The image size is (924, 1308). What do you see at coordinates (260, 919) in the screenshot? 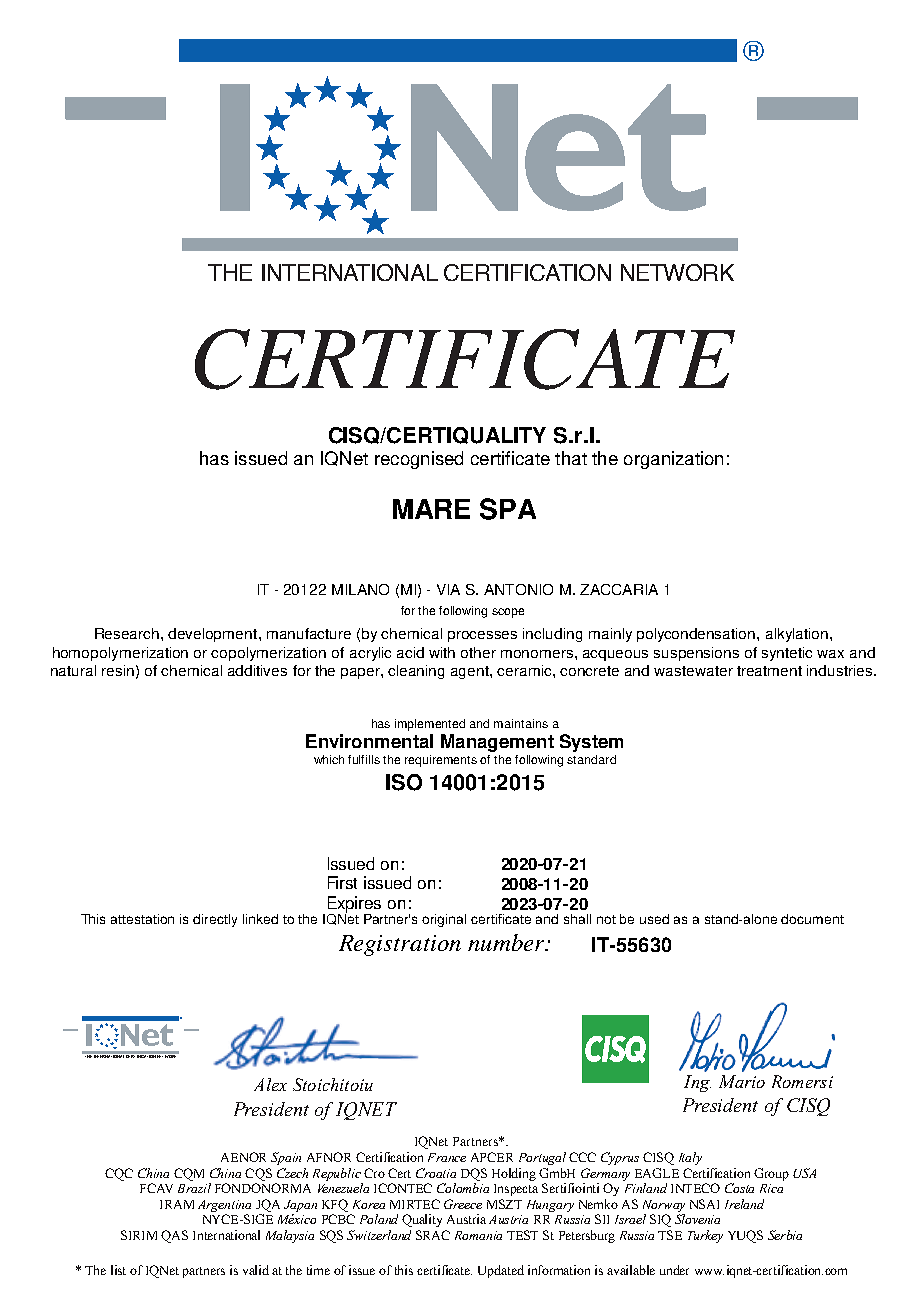
I see `linked` at bounding box center [260, 919].
